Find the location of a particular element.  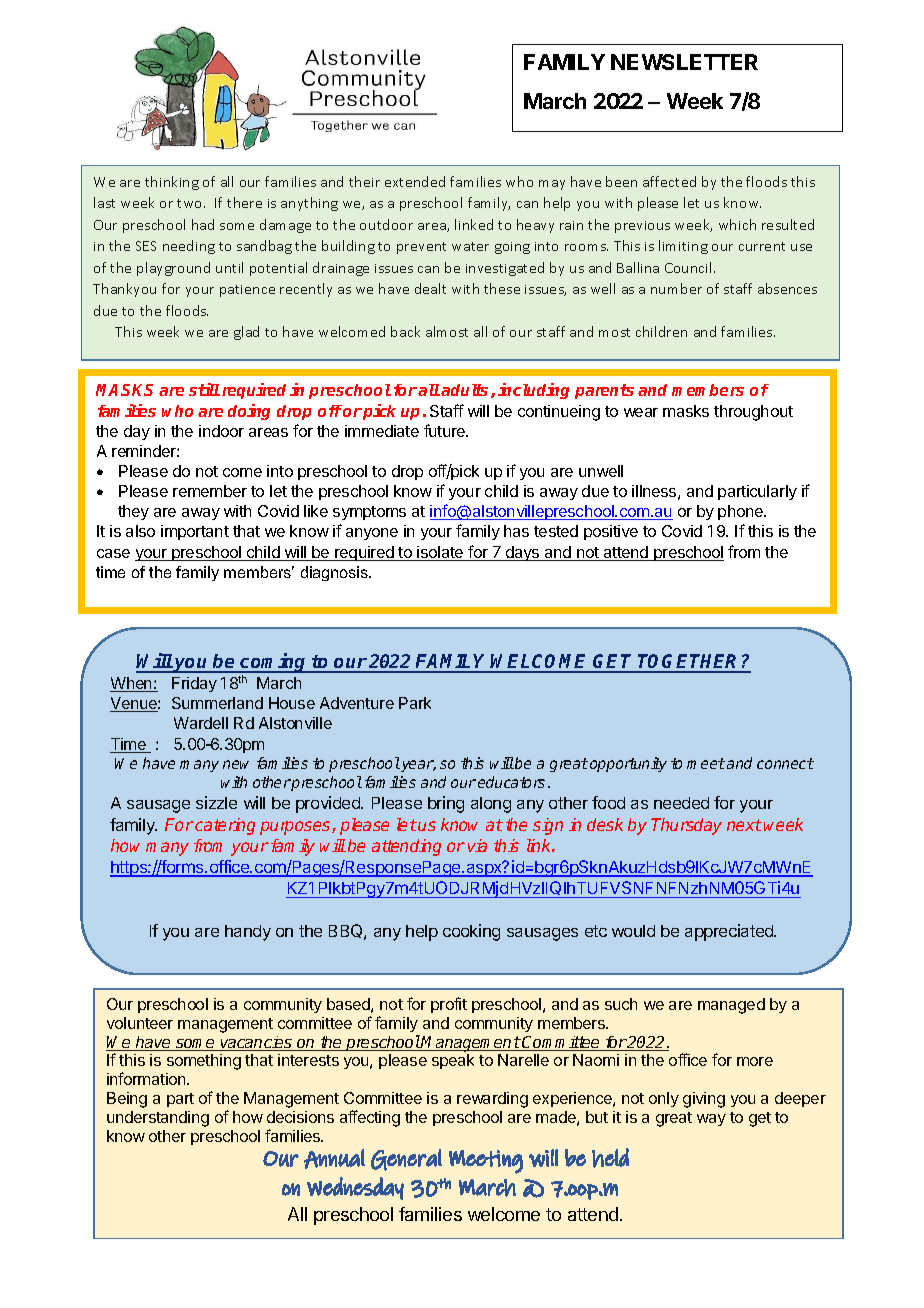

understanding is located at coordinates (158, 1119).
